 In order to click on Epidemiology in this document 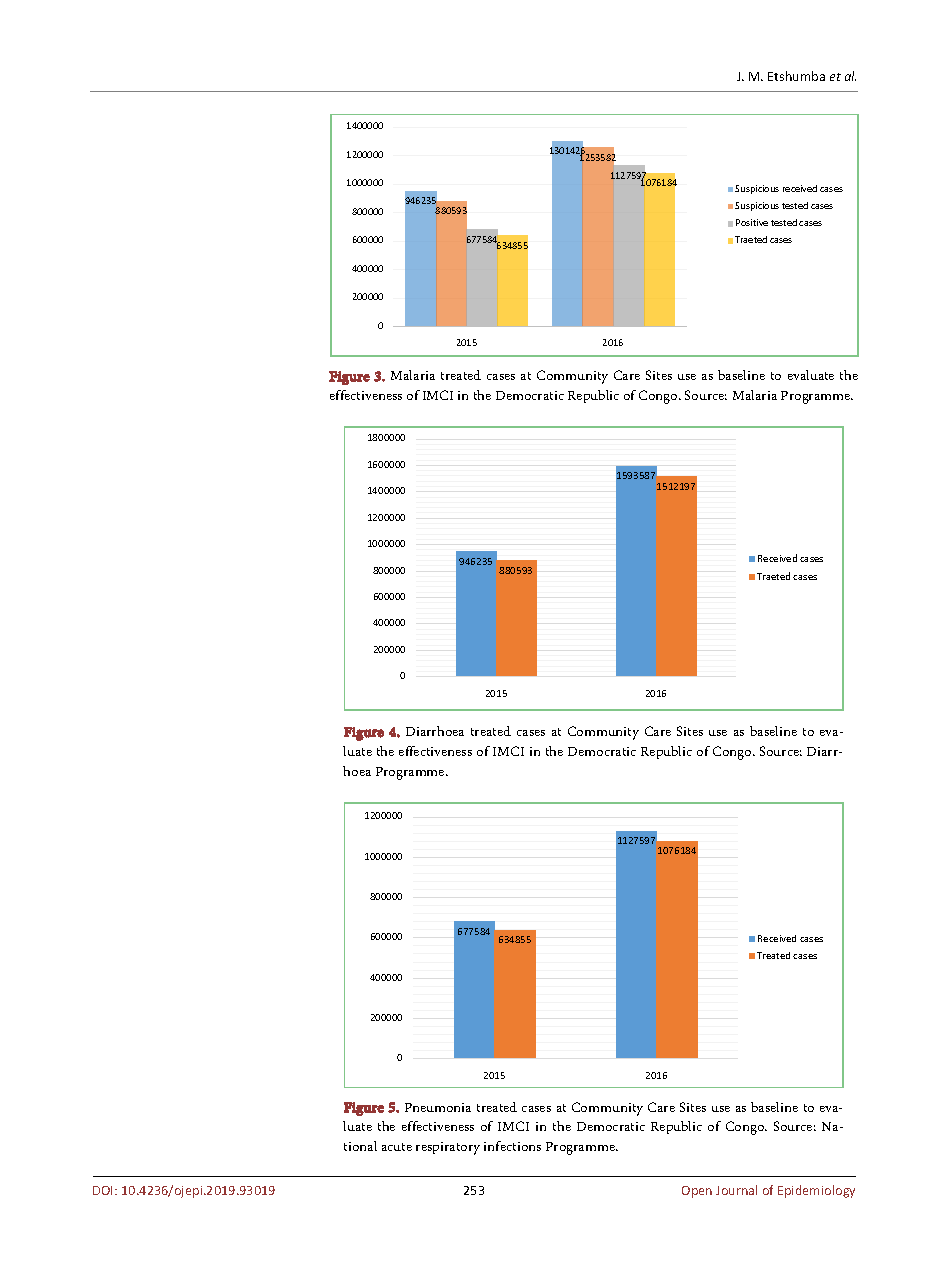, I will do `click(816, 1191)`.
